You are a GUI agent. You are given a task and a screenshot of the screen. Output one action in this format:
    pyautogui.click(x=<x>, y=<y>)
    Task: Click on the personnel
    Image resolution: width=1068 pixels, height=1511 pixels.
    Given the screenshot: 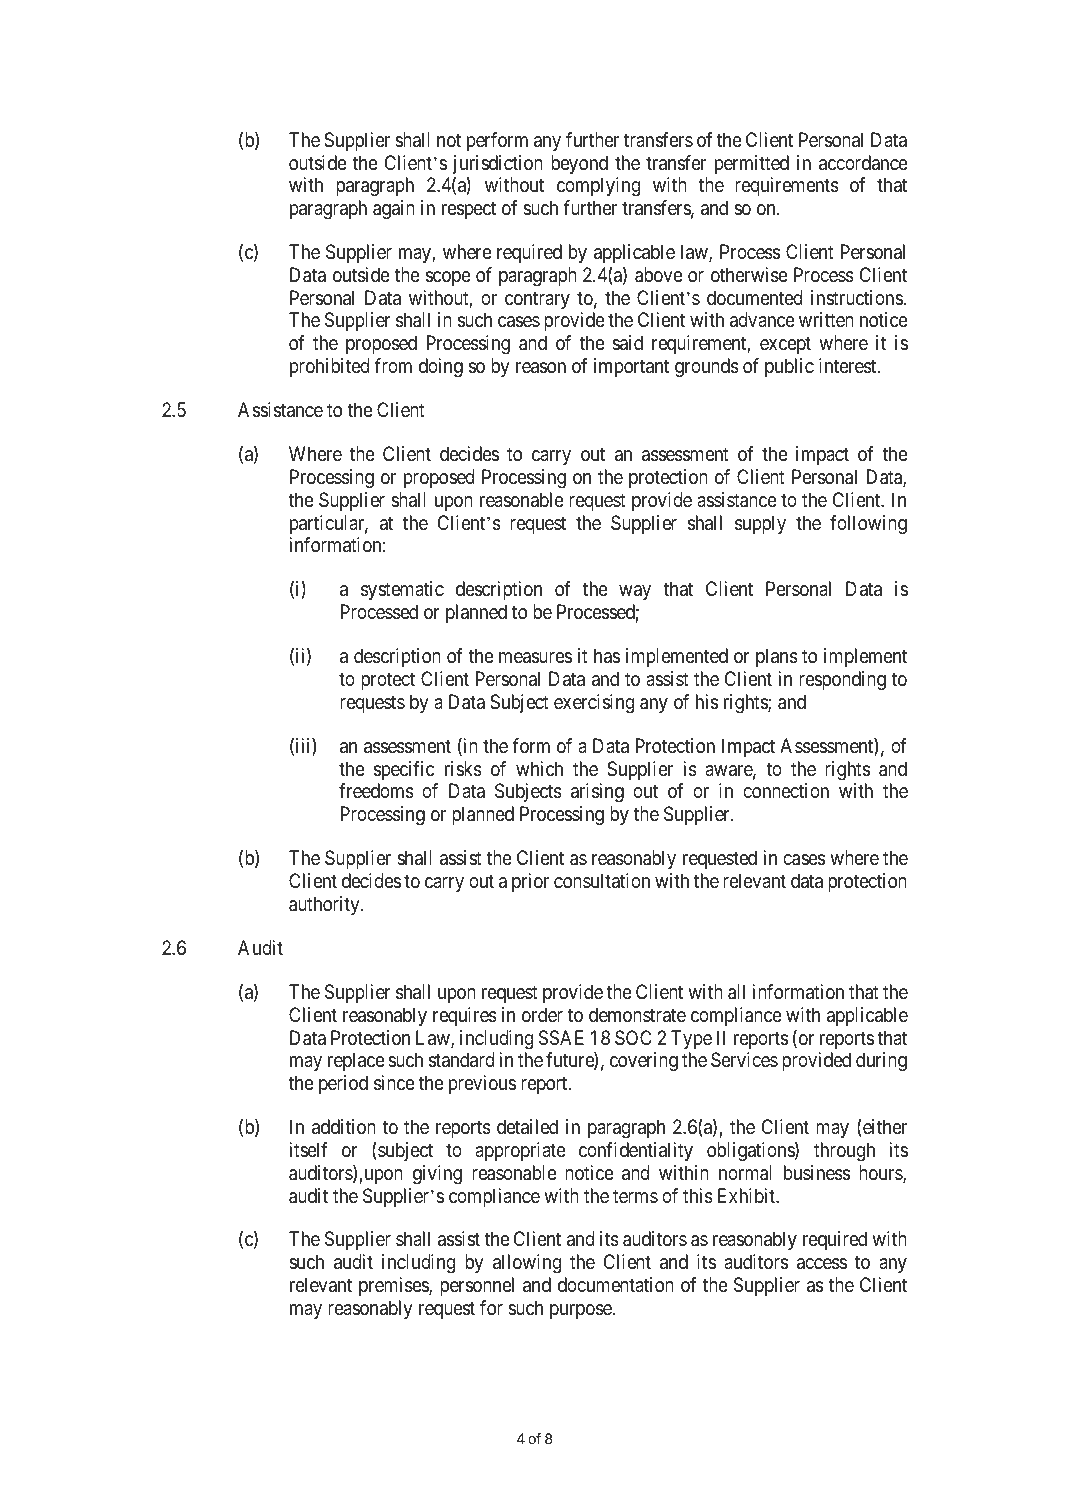 What is the action you would take?
    pyautogui.click(x=477, y=1286)
